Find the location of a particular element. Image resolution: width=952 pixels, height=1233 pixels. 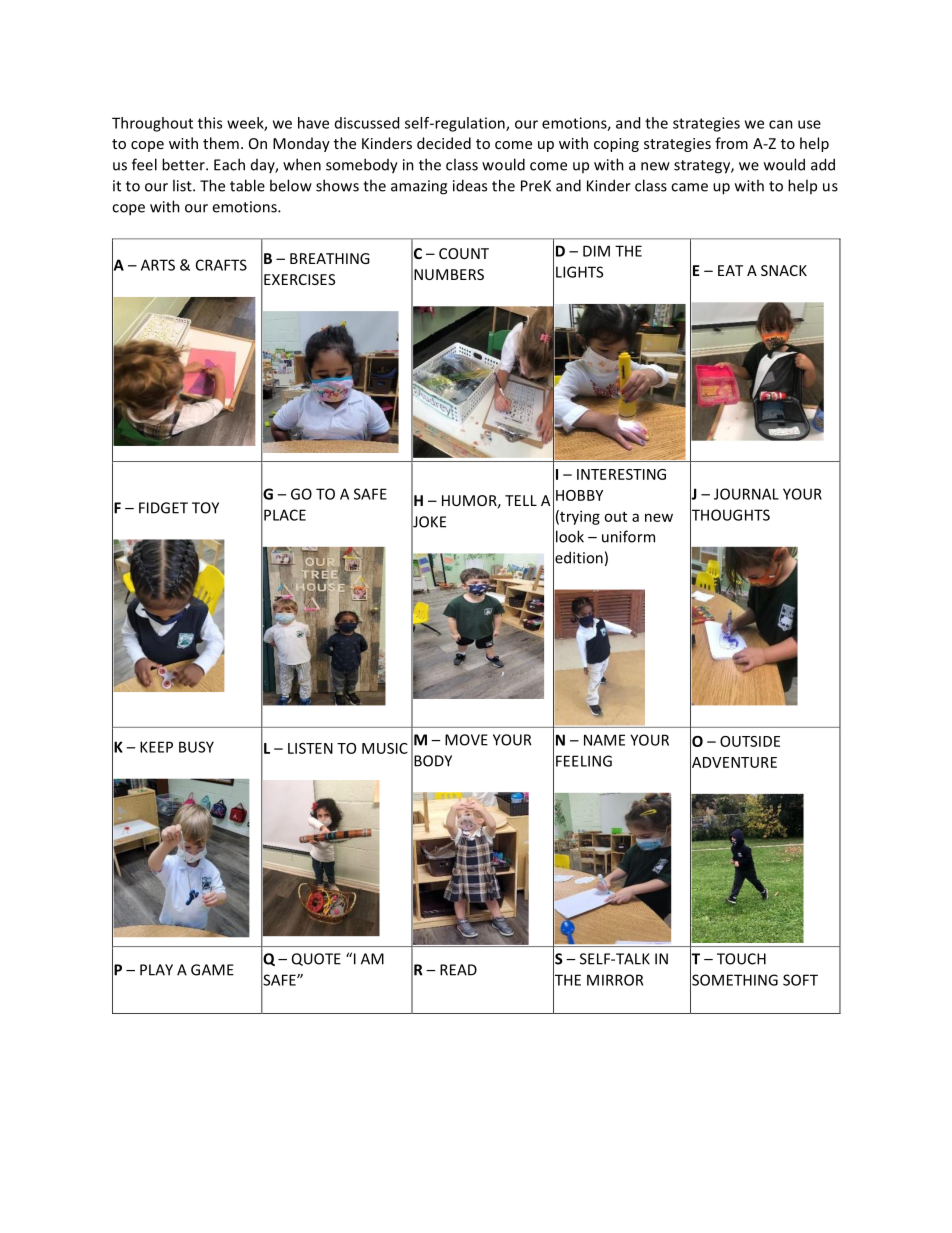

them is located at coordinates (221, 143).
